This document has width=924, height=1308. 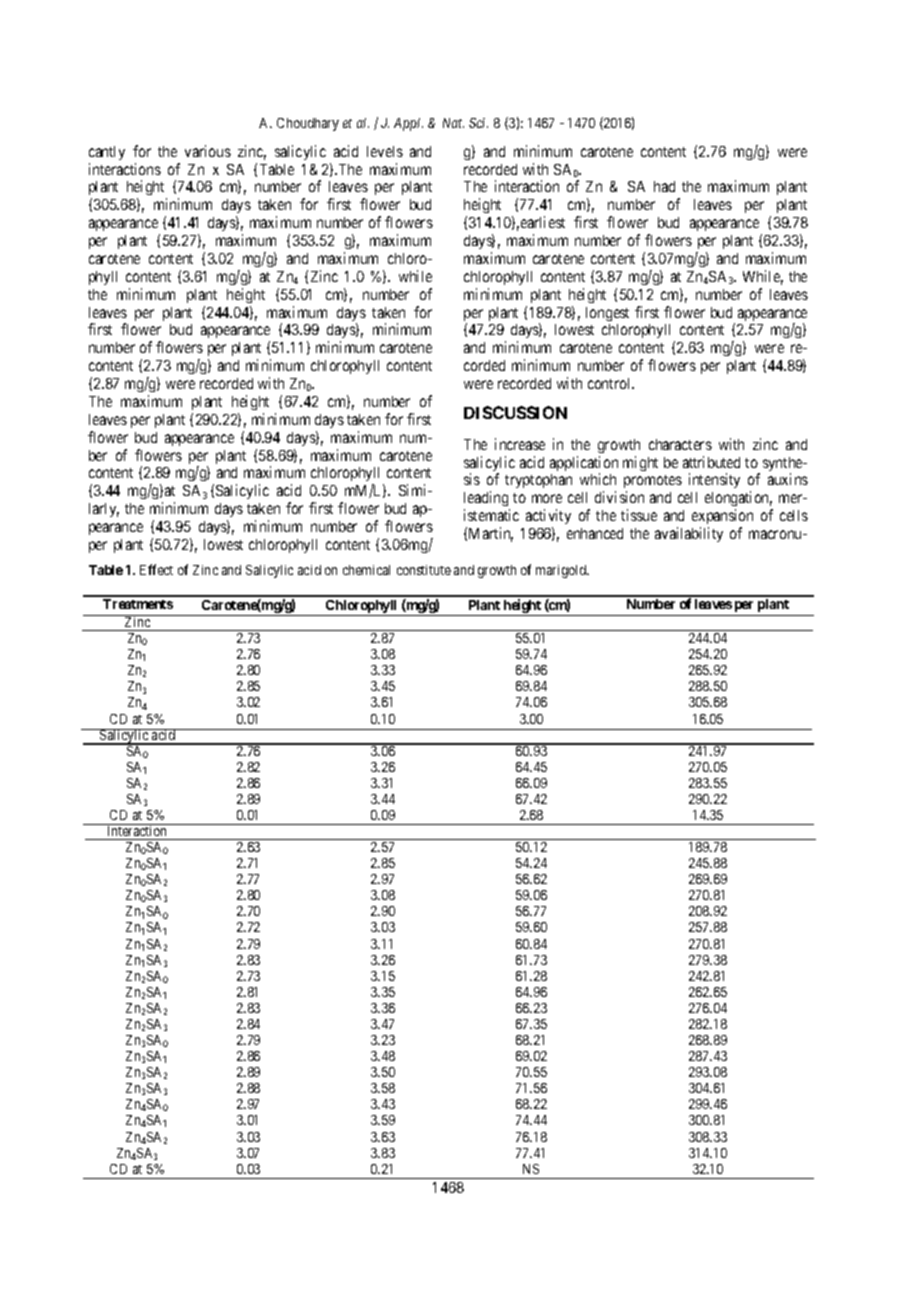 What do you see at coordinates (680, 444) in the document?
I see `characters` at bounding box center [680, 444].
